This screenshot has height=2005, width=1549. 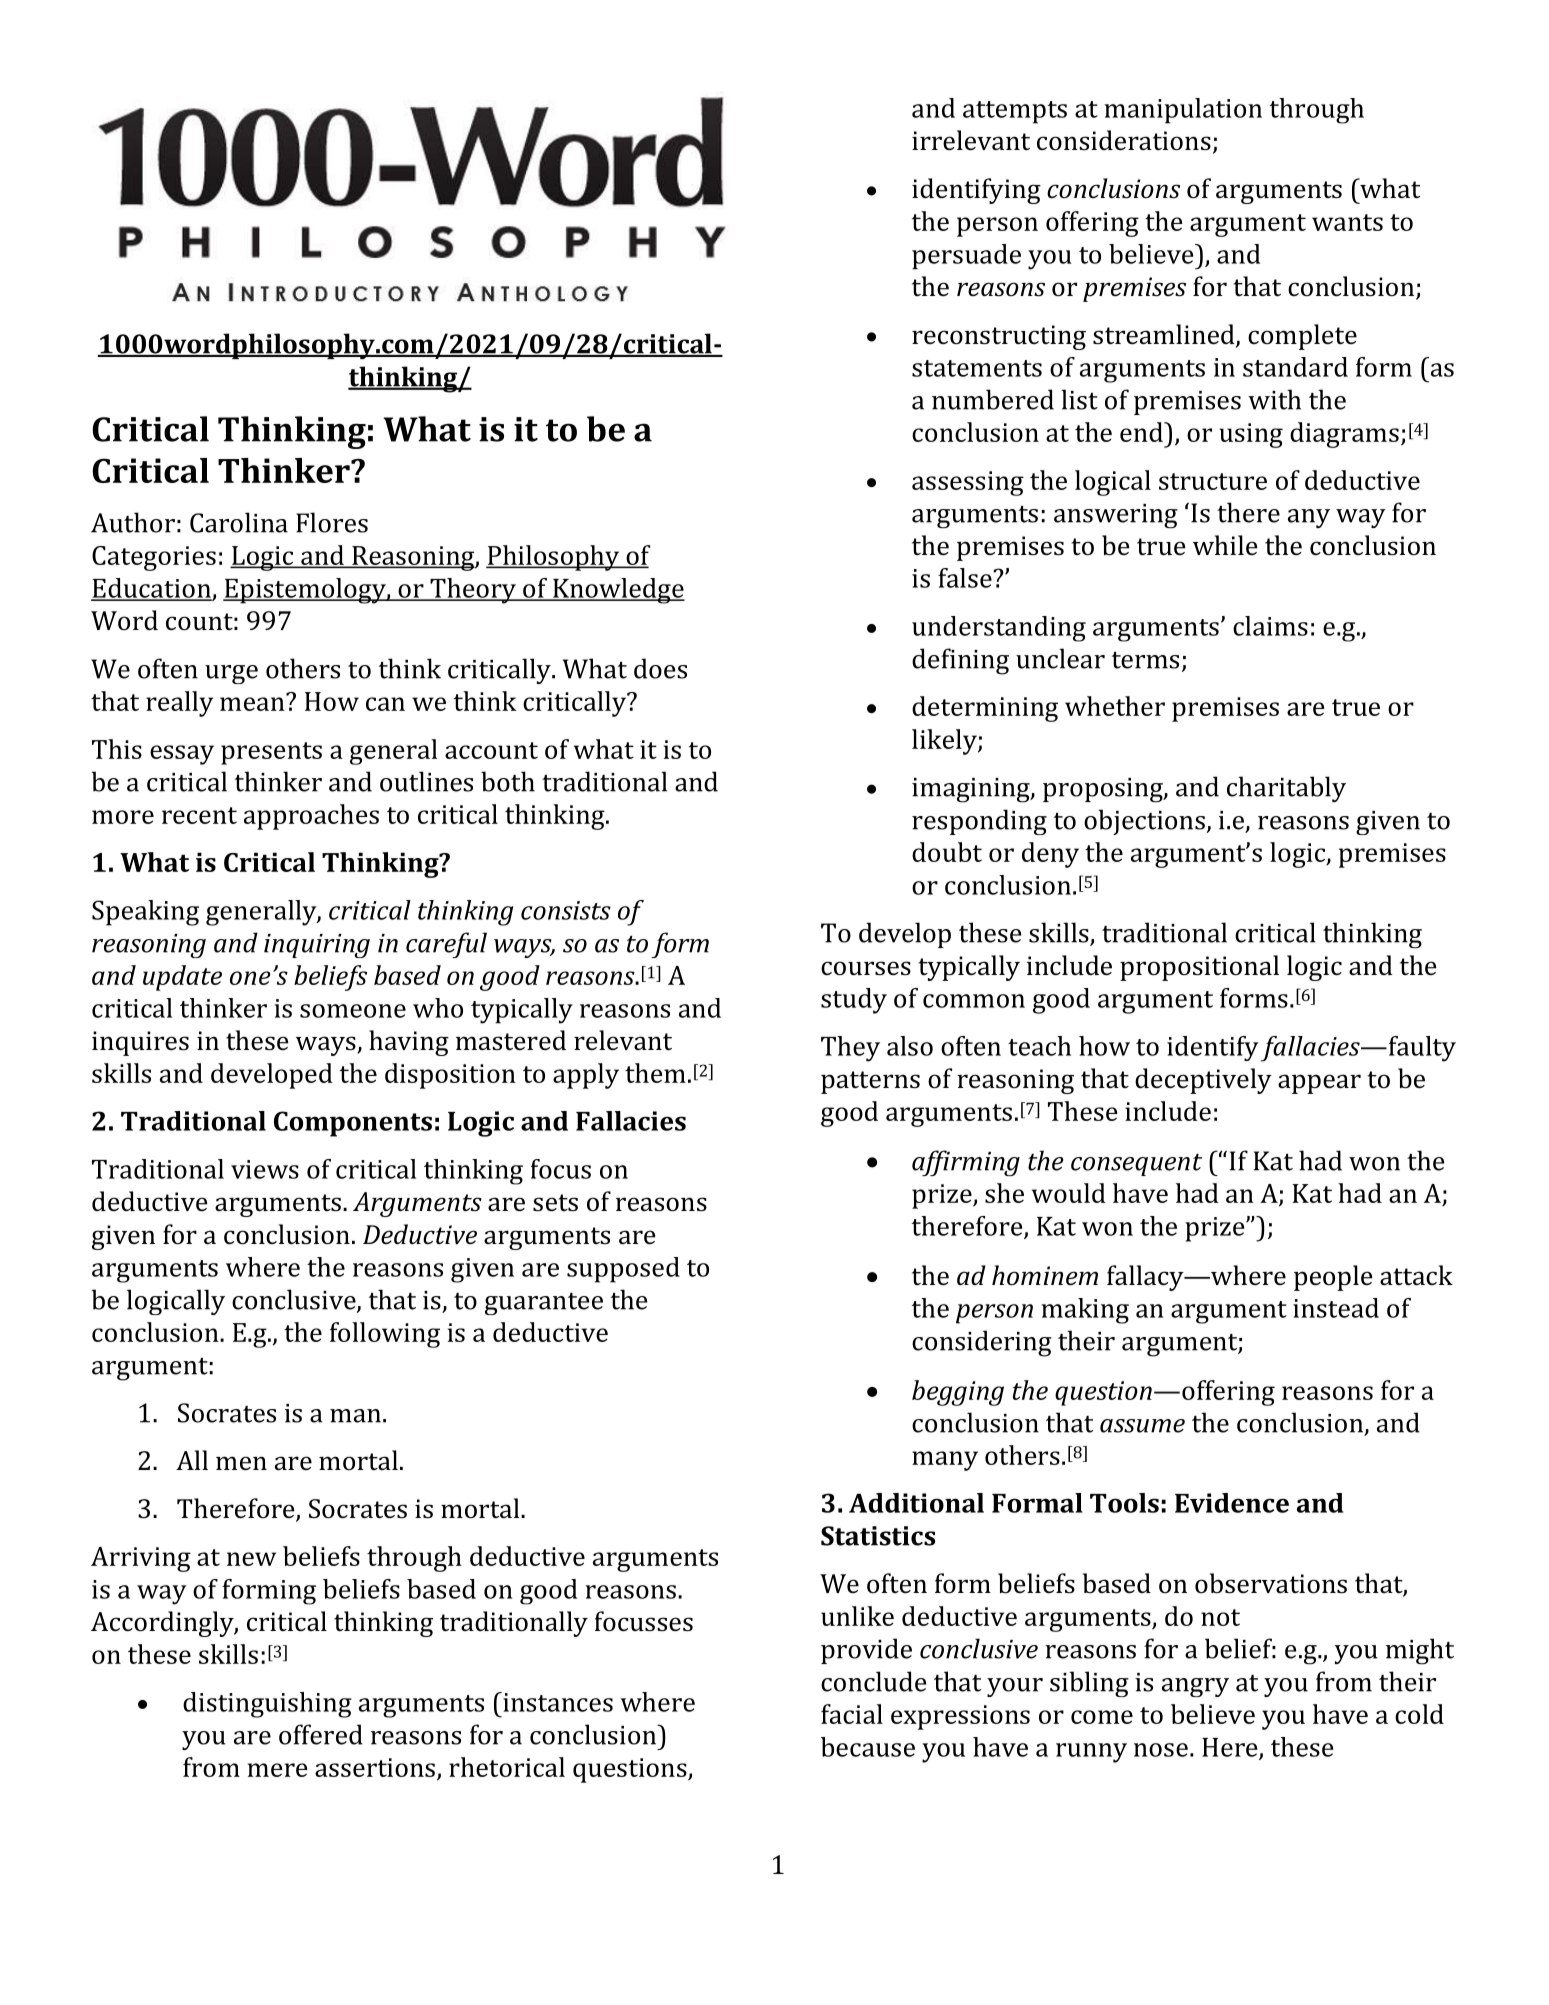 I want to click on persuade, so click(x=966, y=257).
